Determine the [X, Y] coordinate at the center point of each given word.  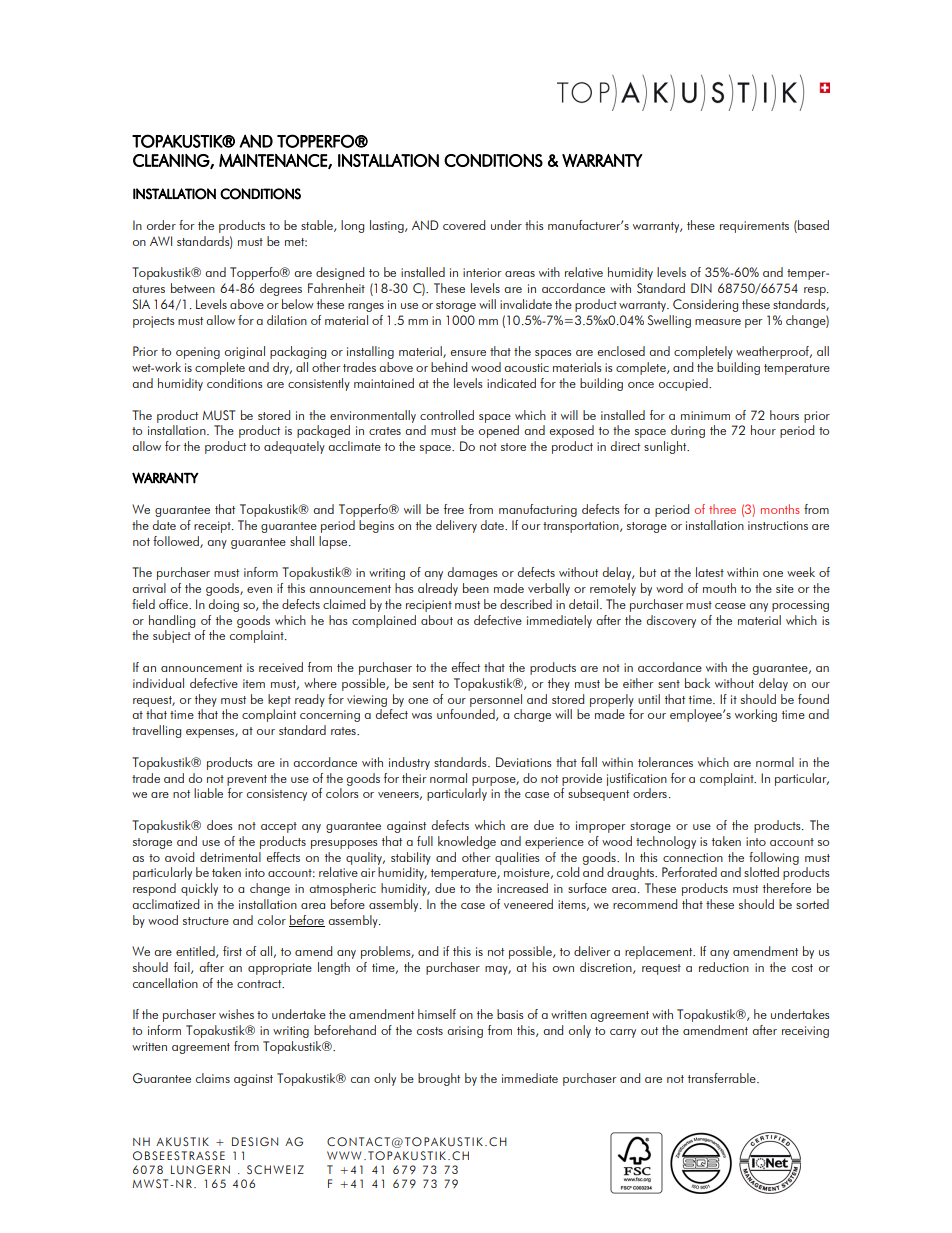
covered [464, 225]
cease [730, 606]
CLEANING [172, 161]
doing [224, 605]
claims [213, 1078]
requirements [754, 227]
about [437, 620]
